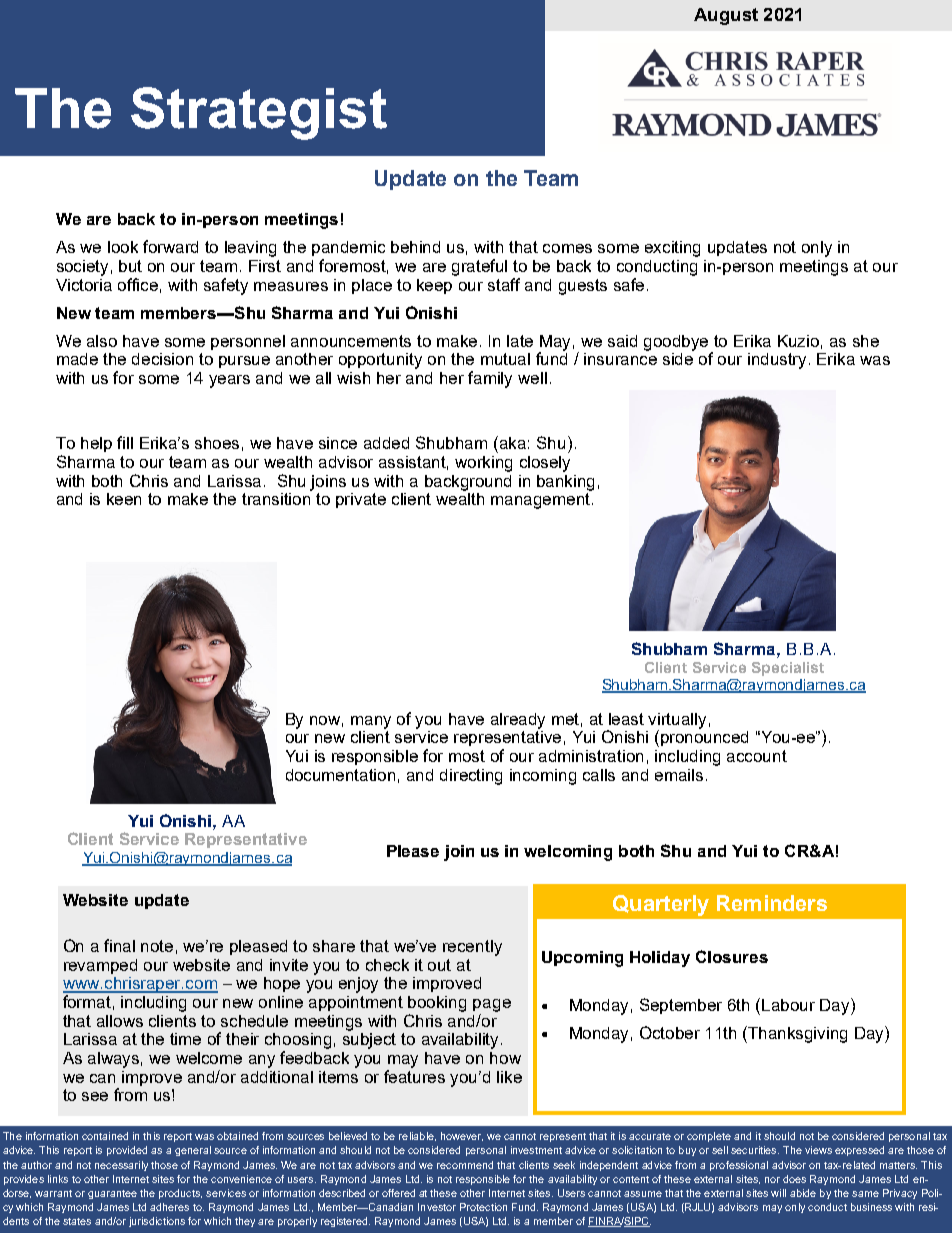  What do you see at coordinates (779, 361) in the page?
I see `industry` at bounding box center [779, 361].
